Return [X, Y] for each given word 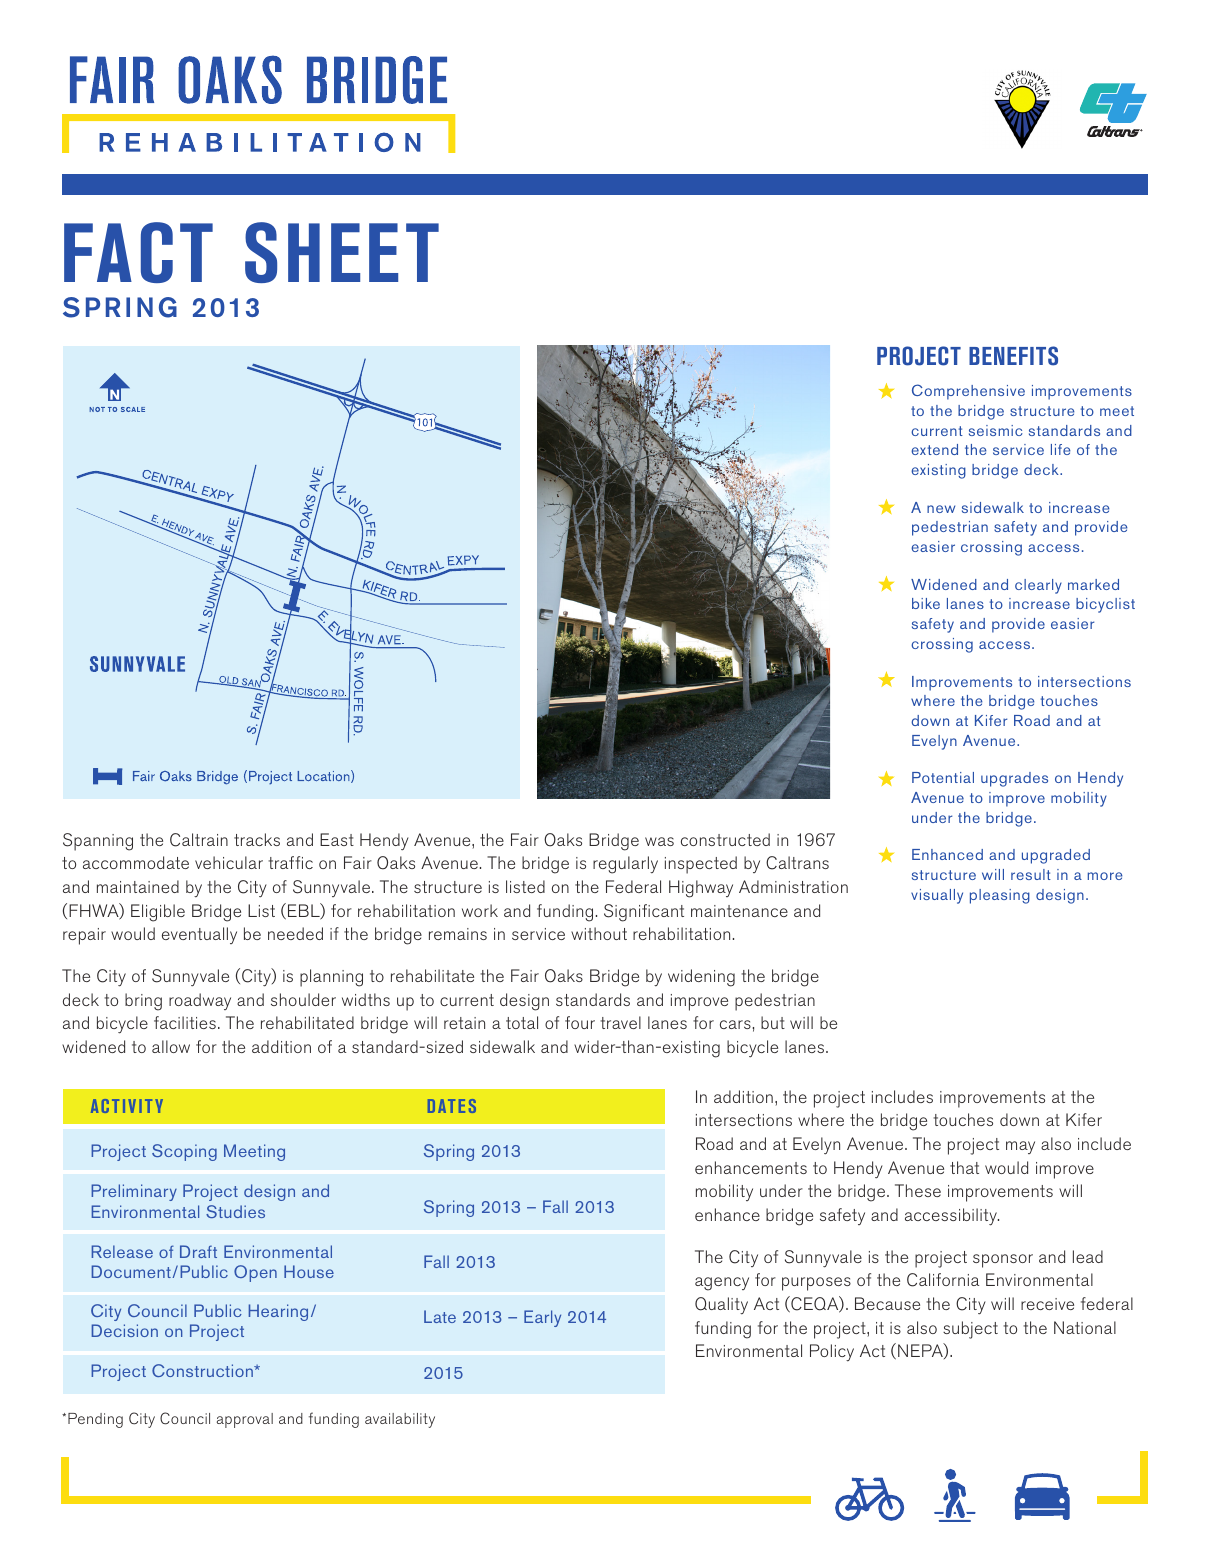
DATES [452, 1106]
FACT [138, 252]
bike [926, 603]
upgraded [1056, 856]
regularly [625, 865]
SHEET [342, 252]
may [1020, 1147]
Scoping [184, 1152]
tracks [257, 839]
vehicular [229, 862]
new [941, 509]
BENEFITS [1013, 356]
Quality [721, 1306]
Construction [203, 1370]
